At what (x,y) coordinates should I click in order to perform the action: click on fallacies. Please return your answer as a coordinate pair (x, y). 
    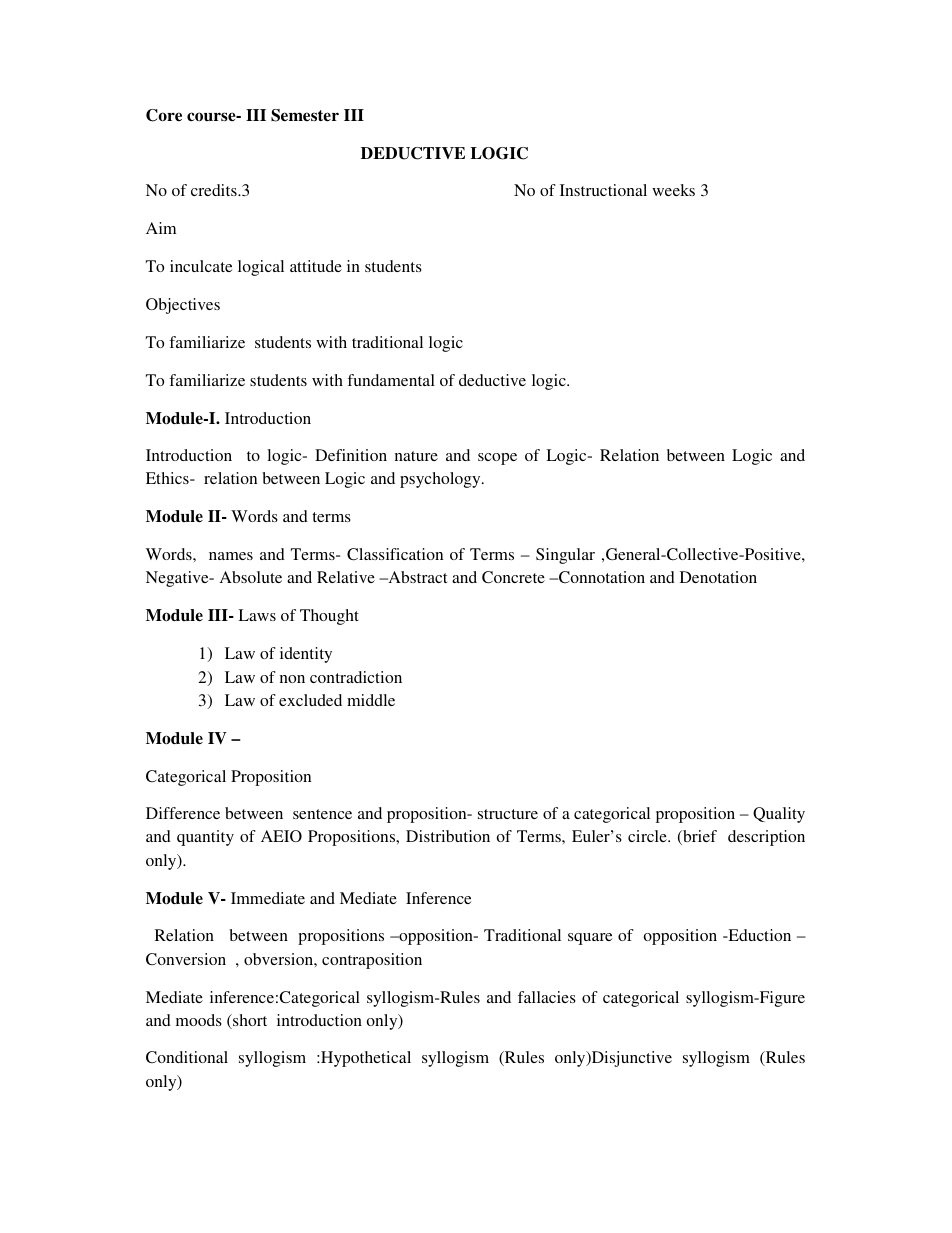
    Looking at the image, I should click on (547, 997).
